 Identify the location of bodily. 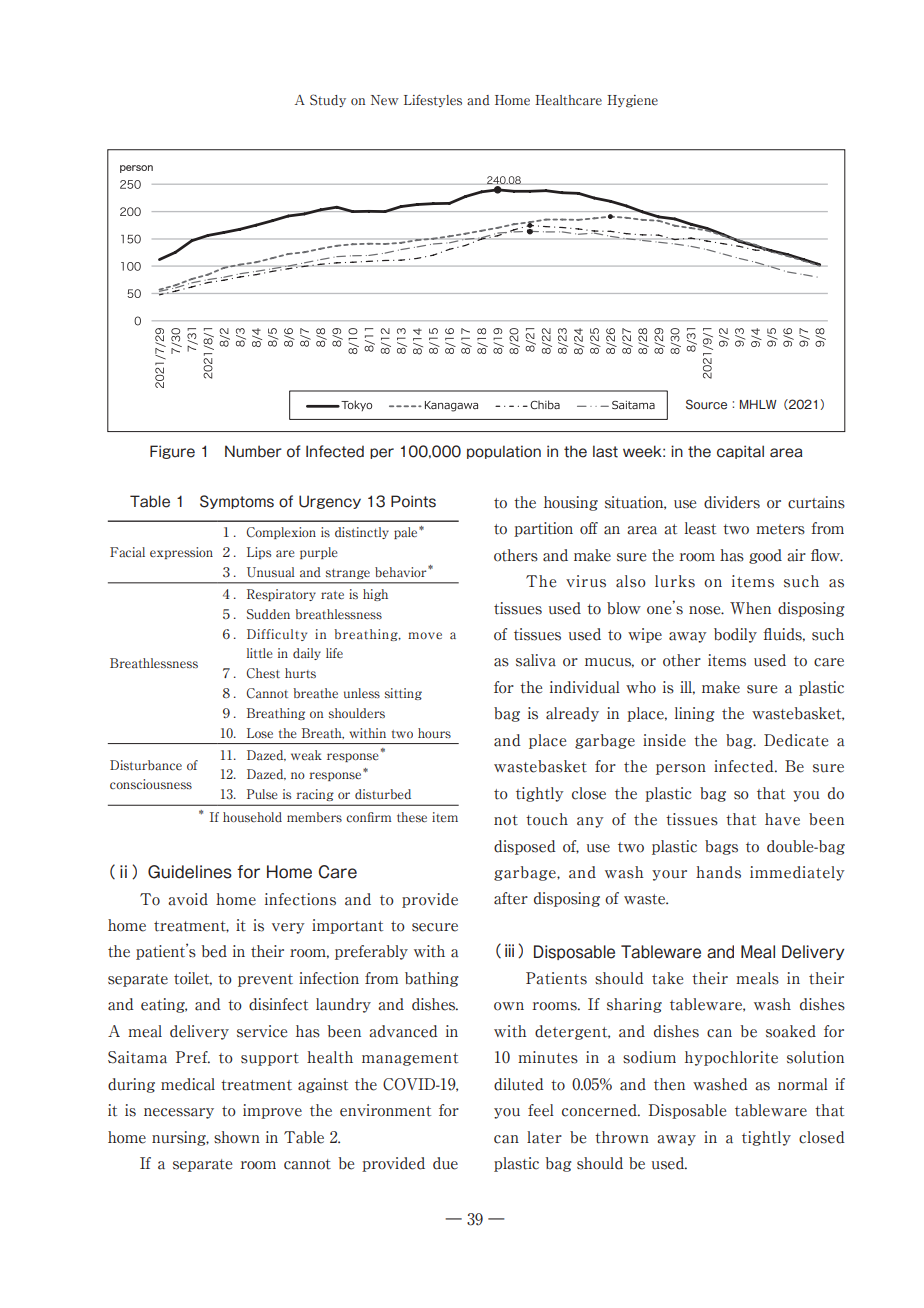
(735, 635).
